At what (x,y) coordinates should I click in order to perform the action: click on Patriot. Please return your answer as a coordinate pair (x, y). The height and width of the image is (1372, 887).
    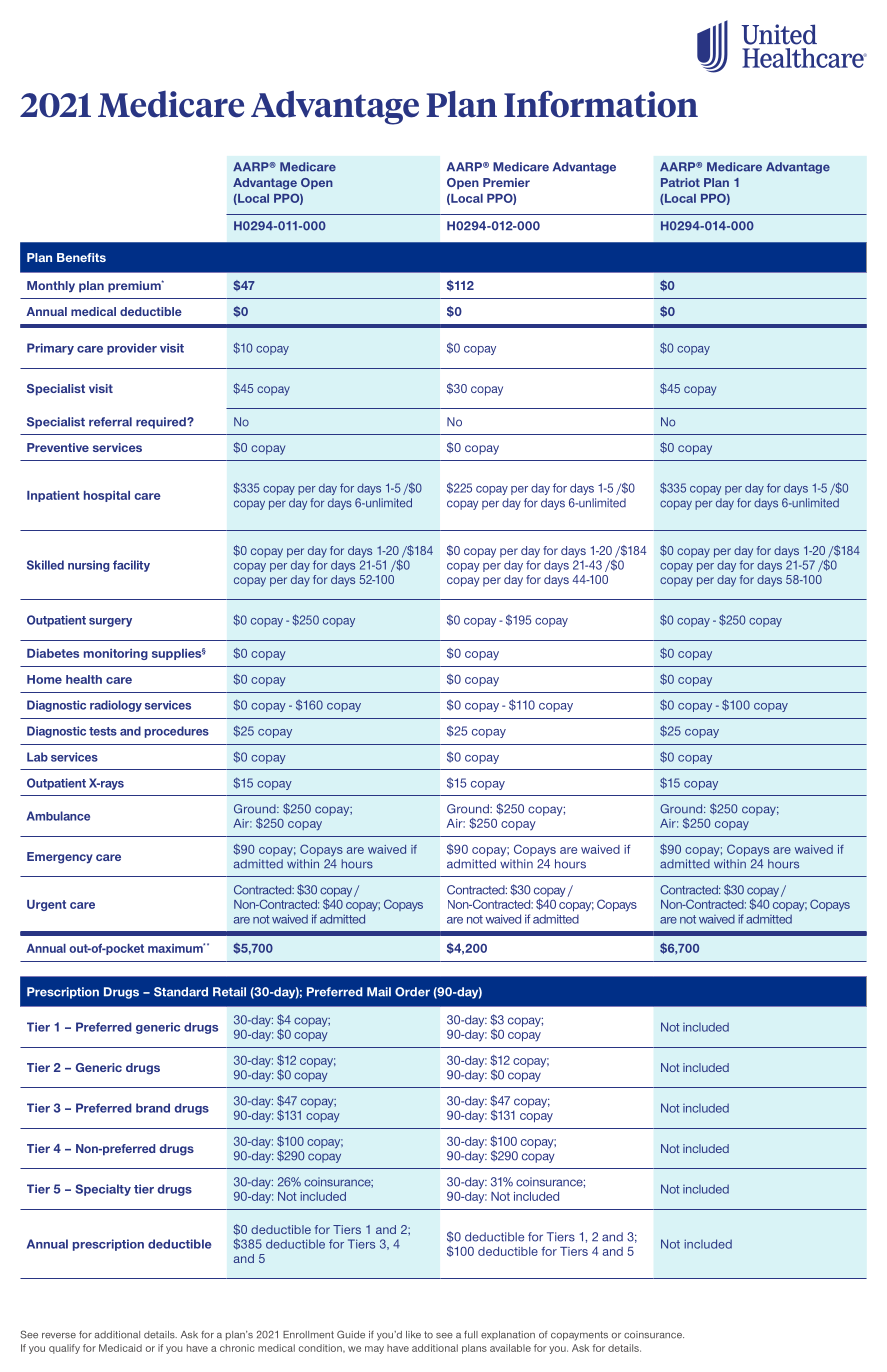
    Looking at the image, I should click on (680, 182).
